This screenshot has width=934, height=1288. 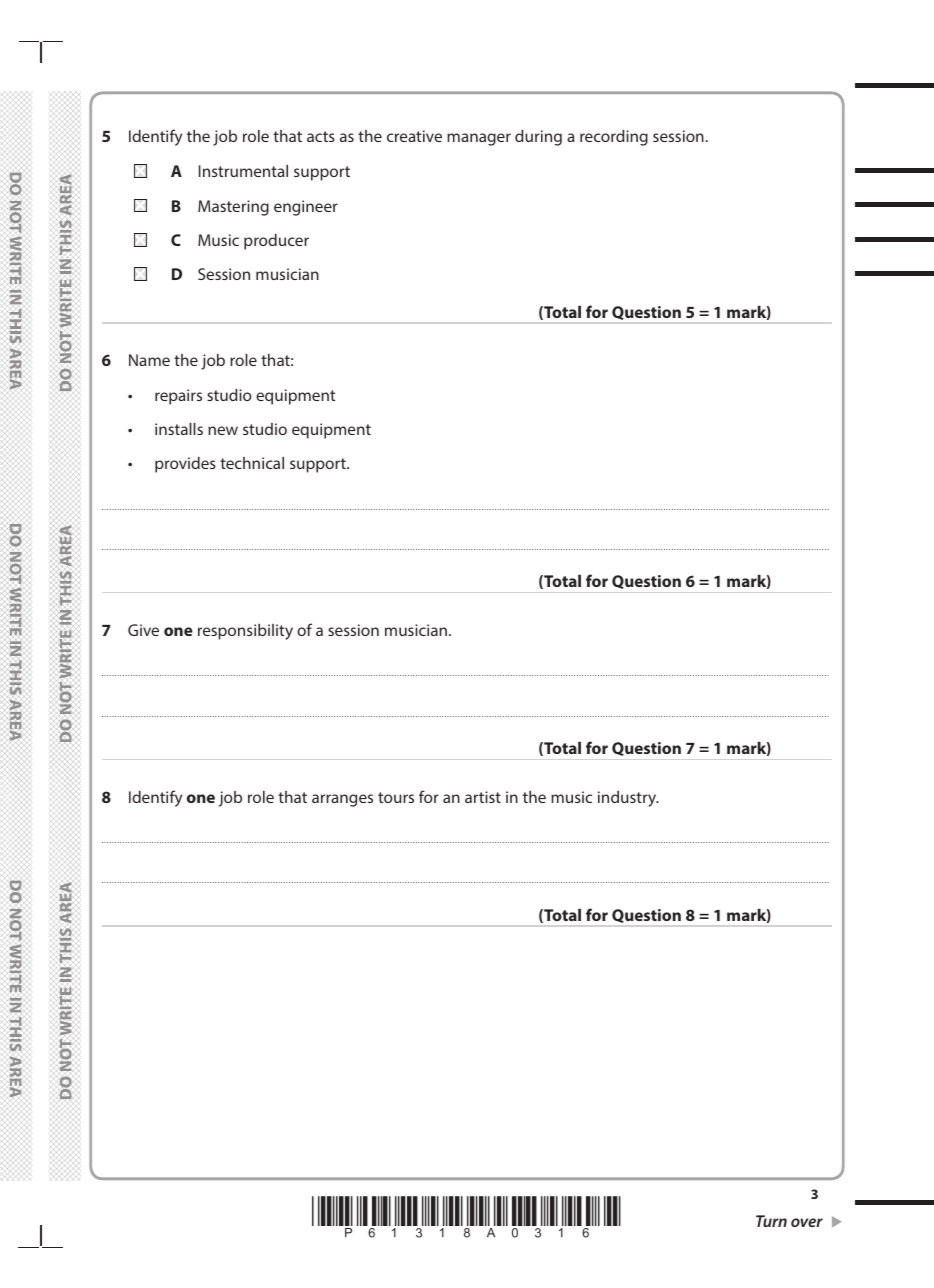 I want to click on arranges, so click(x=342, y=800).
